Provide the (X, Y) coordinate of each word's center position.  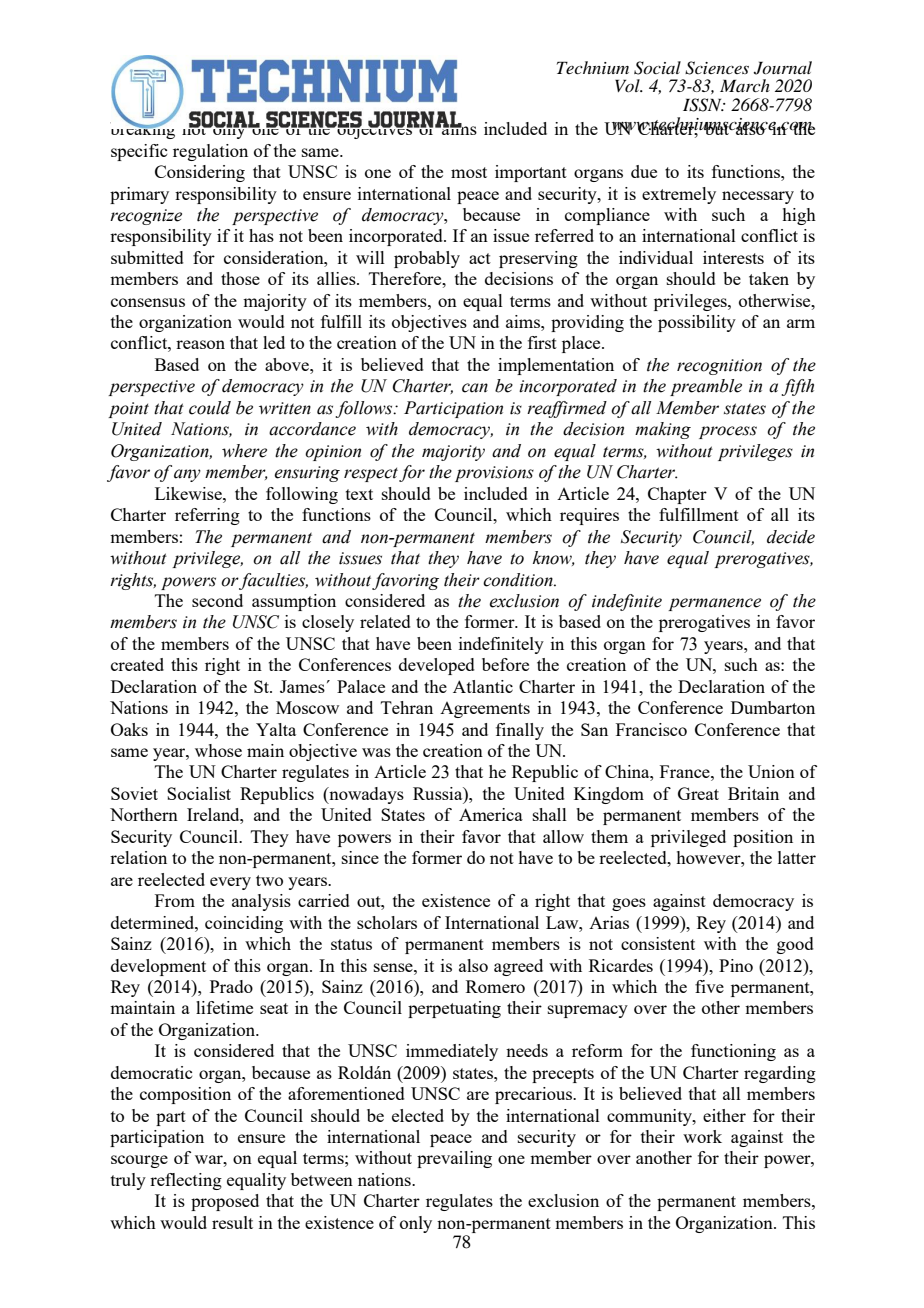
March (745, 85)
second (217, 600)
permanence (714, 604)
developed (437, 666)
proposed (225, 1202)
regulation (210, 152)
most (469, 172)
